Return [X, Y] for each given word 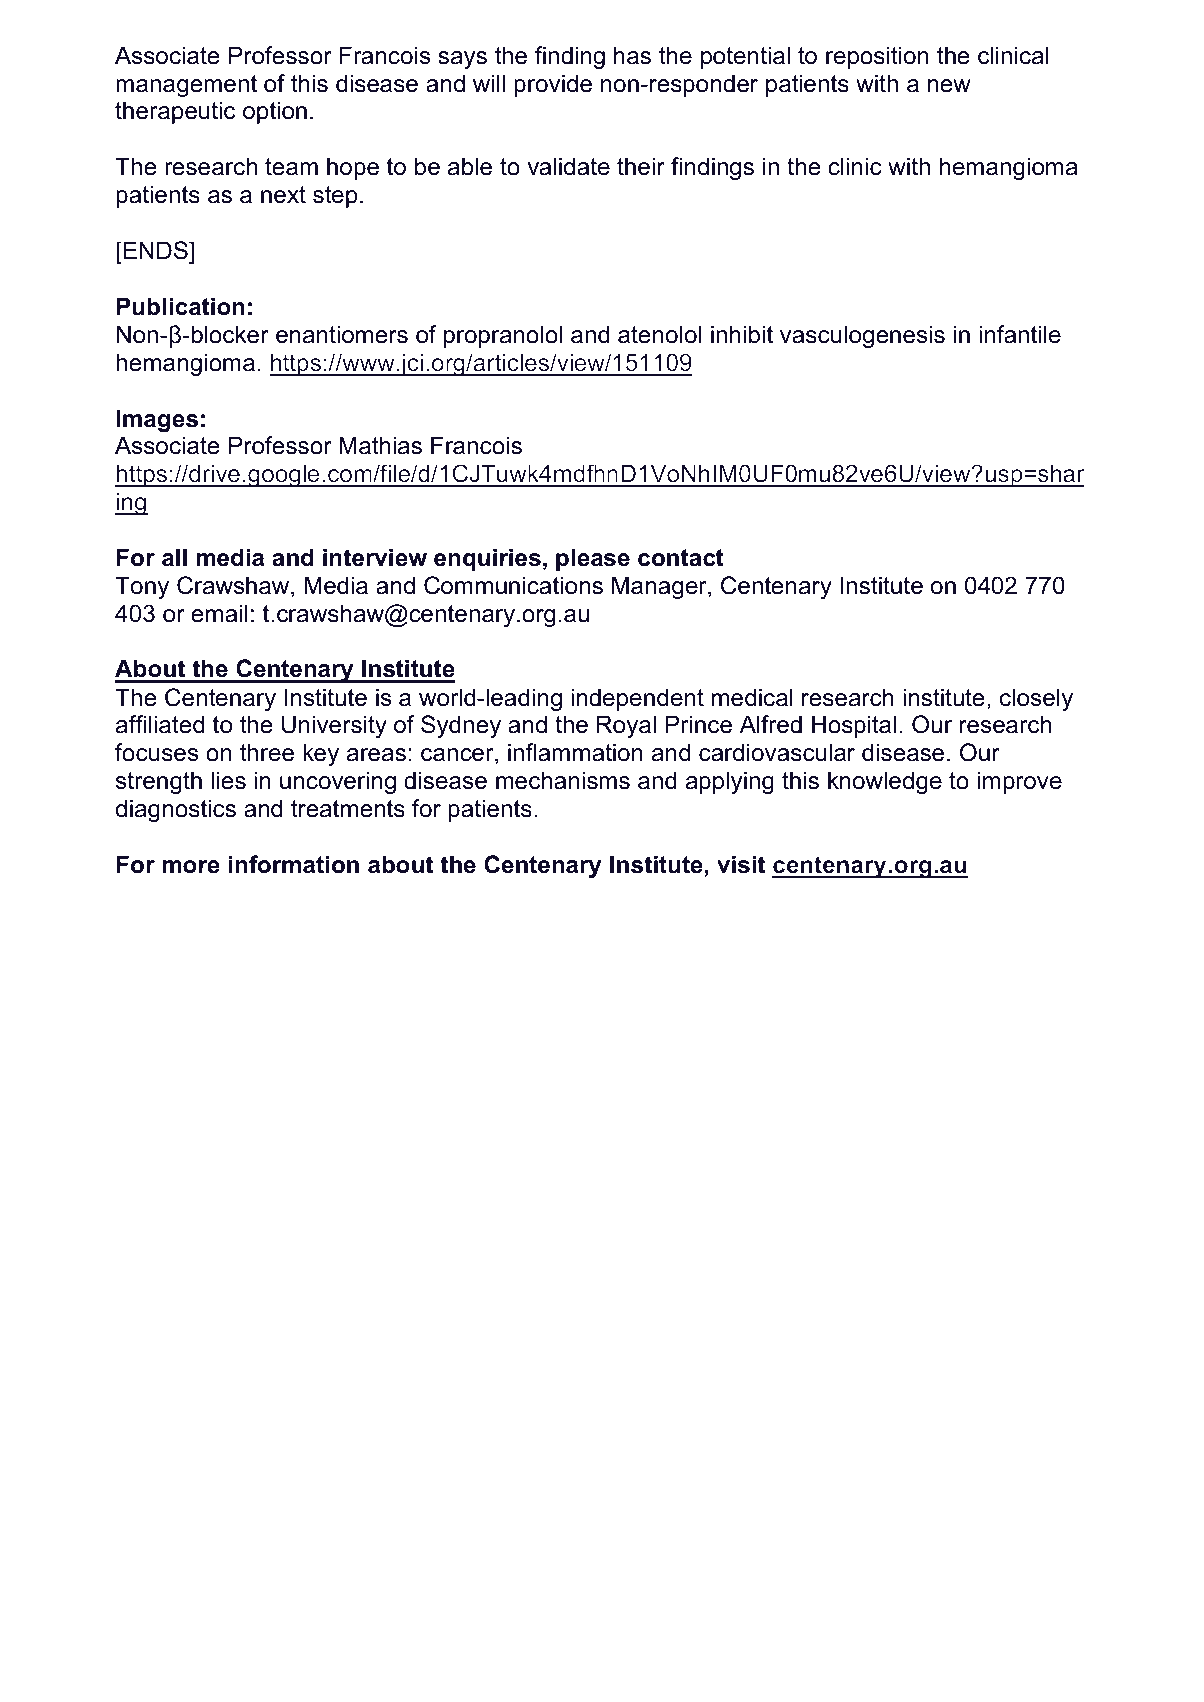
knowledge [885, 782]
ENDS [155, 250]
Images [157, 420]
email [219, 613]
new [949, 86]
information [294, 864]
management [186, 86]
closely [1036, 699]
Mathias [380, 445]
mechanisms [563, 780]
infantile [1020, 334]
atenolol [659, 334]
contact [681, 558]
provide [553, 85]
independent [637, 699]
